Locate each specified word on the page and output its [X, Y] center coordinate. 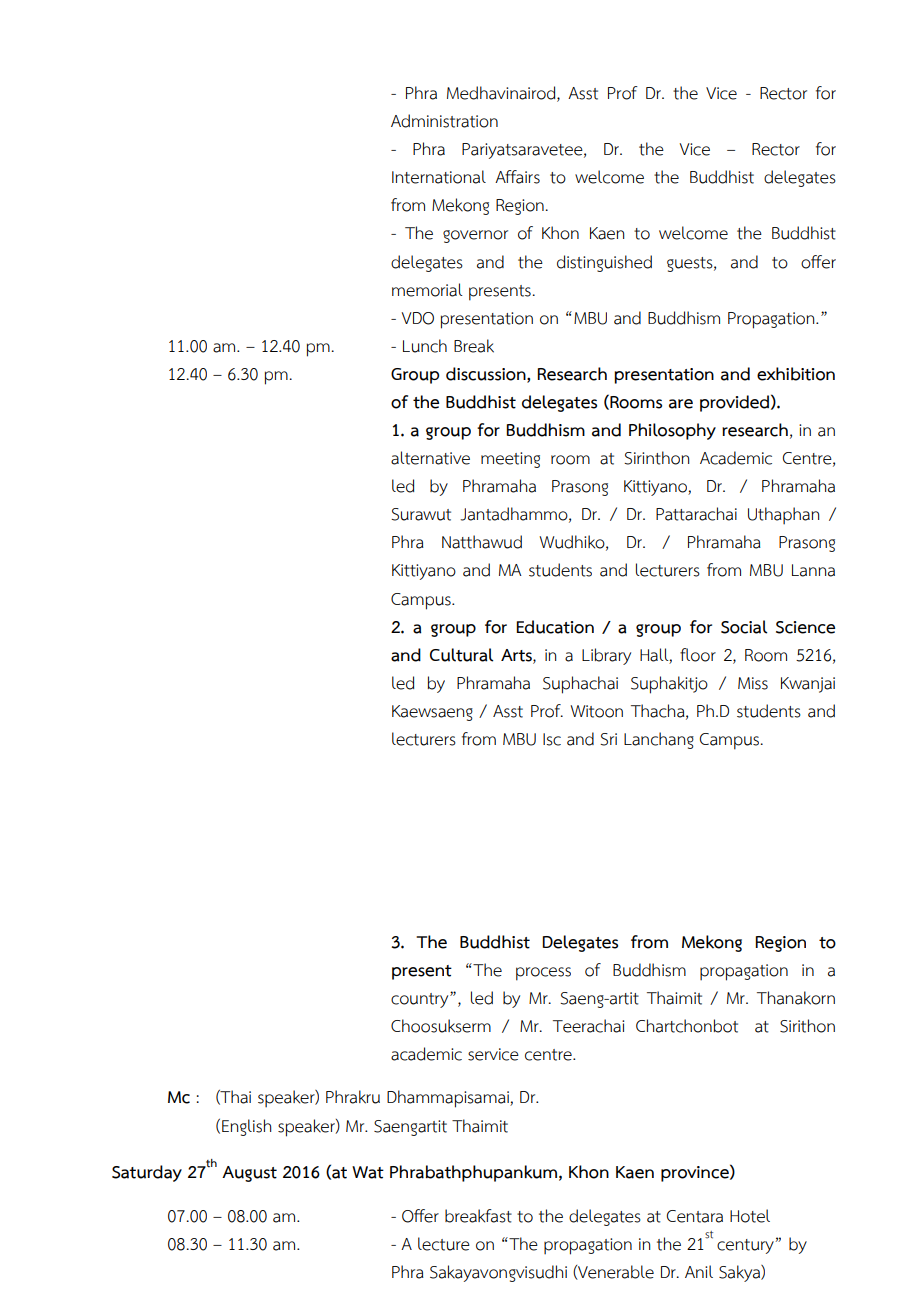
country [421, 1000]
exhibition [796, 374]
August [249, 1174]
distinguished [604, 263]
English [246, 1127]
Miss [753, 683]
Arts [517, 655]
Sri [608, 739]
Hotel [750, 1216]
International [439, 177]
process [543, 974]
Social [744, 627]
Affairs [517, 177]
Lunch [425, 346]
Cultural [461, 655]
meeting [510, 460]
